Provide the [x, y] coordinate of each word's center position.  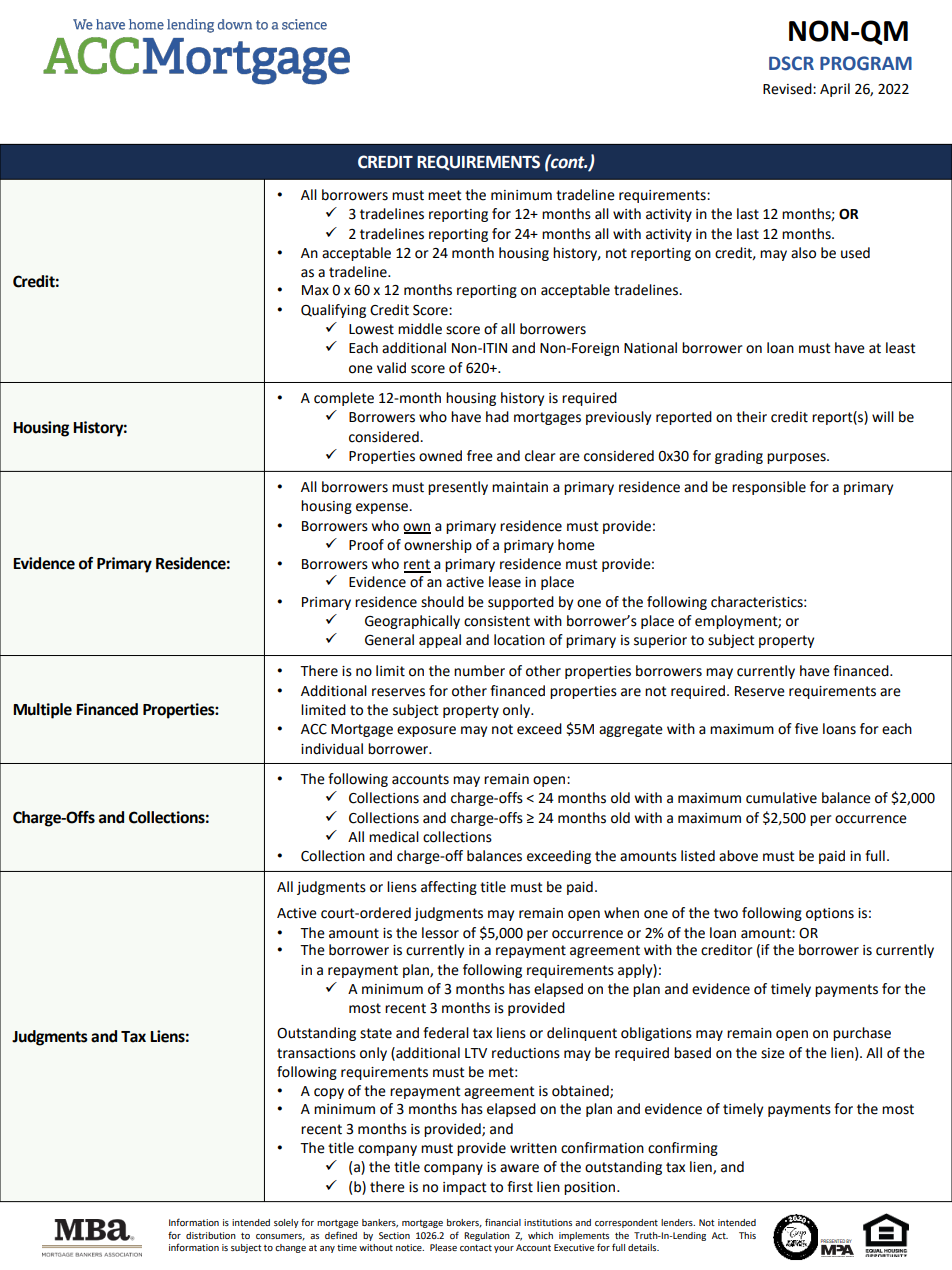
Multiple [42, 711]
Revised [788, 89]
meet [445, 195]
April [835, 90]
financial [503, 1222]
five [806, 729]
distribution [211, 1235]
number [479, 671]
